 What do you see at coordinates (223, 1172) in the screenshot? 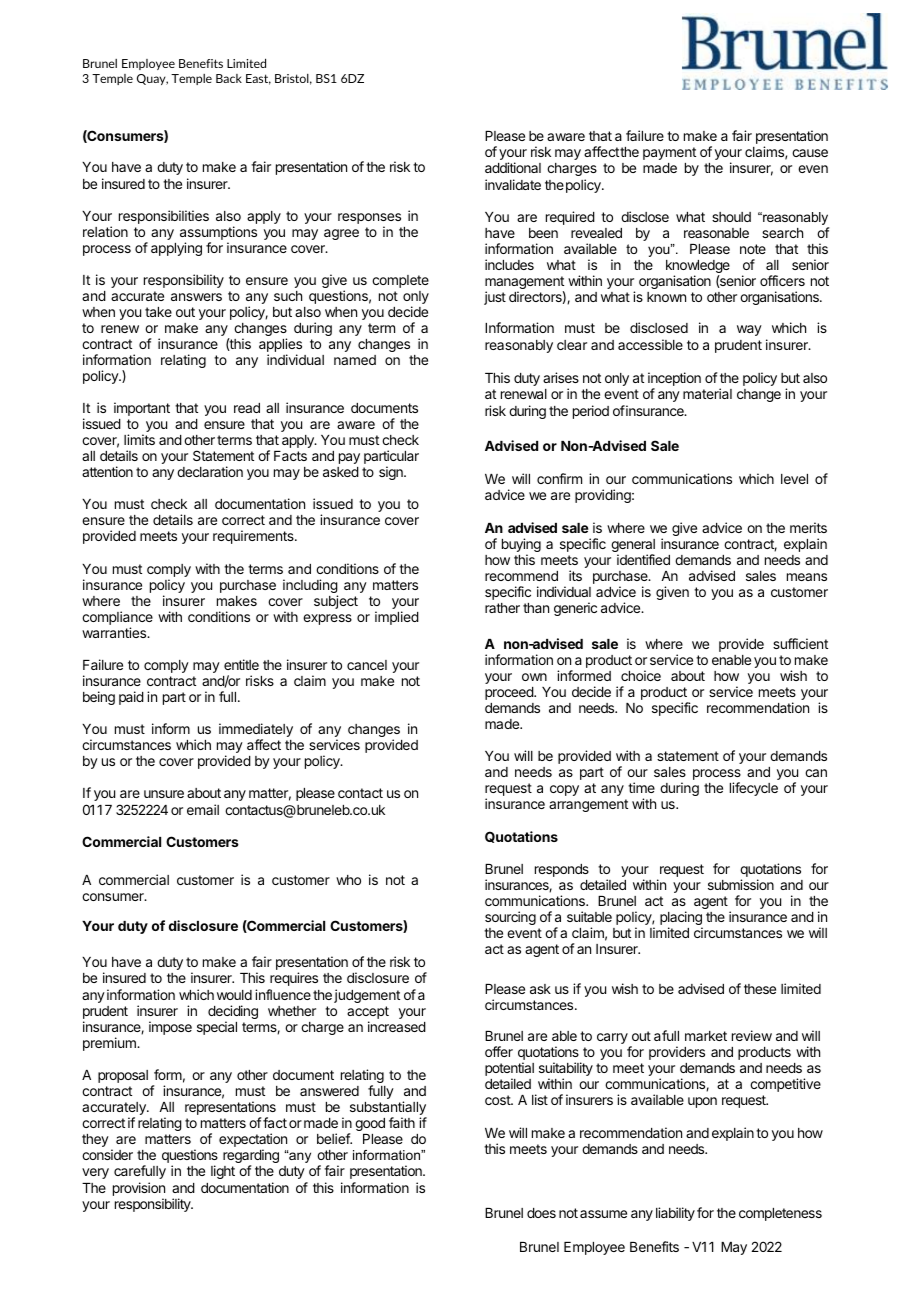
I see `light` at bounding box center [223, 1172].
